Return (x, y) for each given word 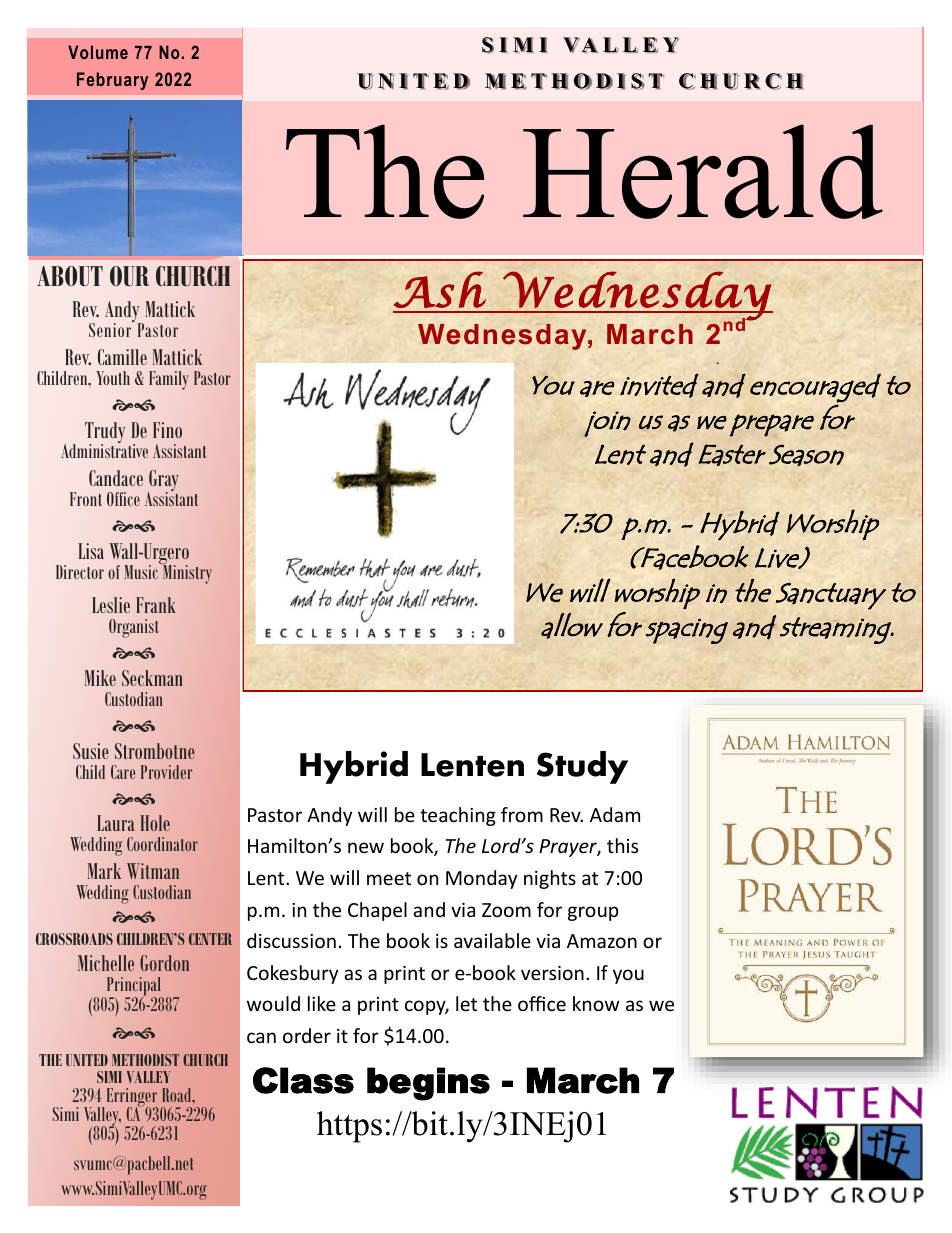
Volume (98, 52)
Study (582, 767)
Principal (133, 988)
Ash (440, 289)
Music (142, 571)
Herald (703, 171)
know (596, 1003)
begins (428, 1084)
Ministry (186, 573)
